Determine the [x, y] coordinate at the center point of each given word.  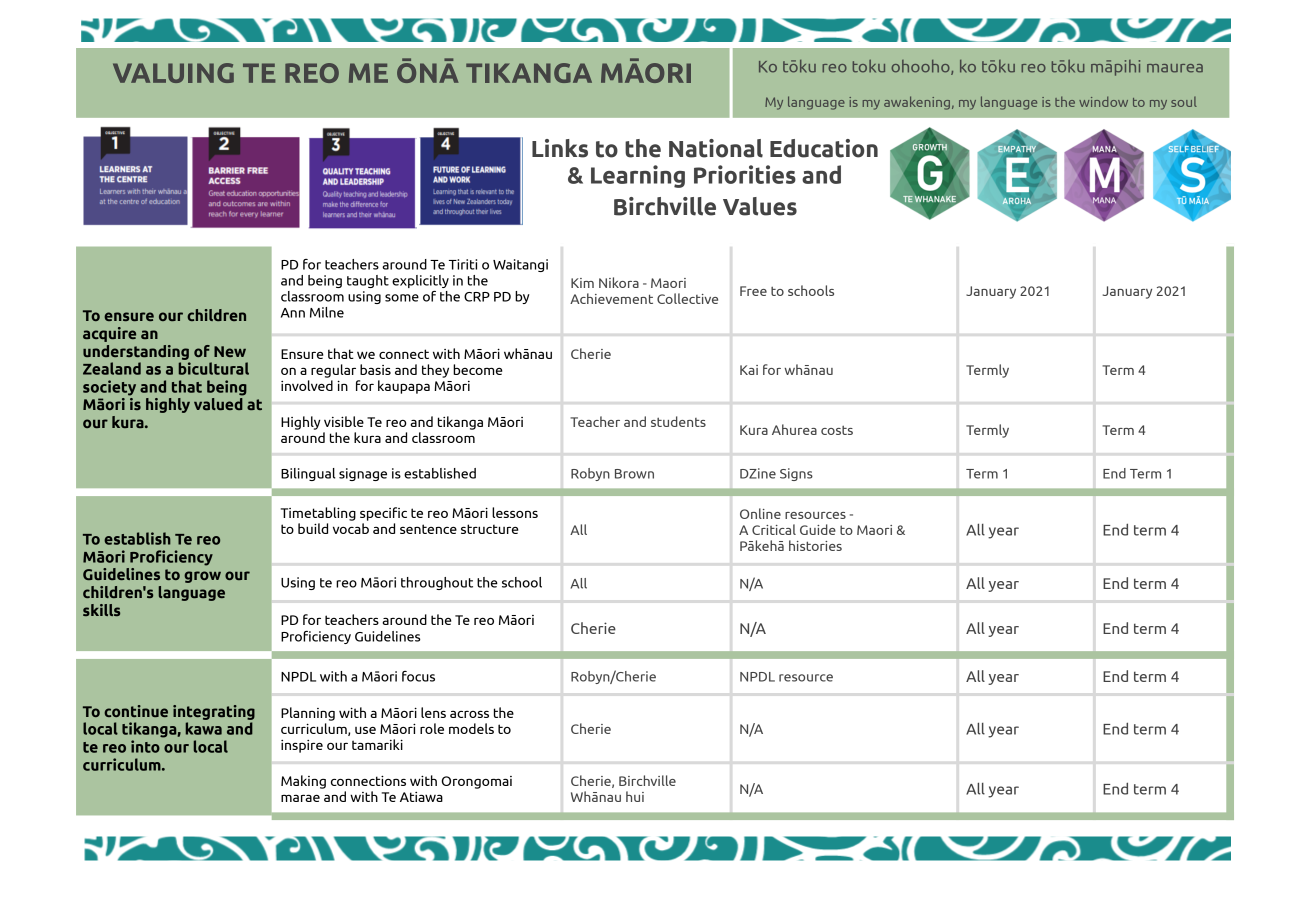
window [1103, 101]
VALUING [173, 73]
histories [815, 545]
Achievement [611, 298]
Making [303, 782]
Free [753, 291]
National [716, 148]
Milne [327, 312]
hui [635, 796]
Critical [774, 529]
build [313, 528]
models [471, 728]
